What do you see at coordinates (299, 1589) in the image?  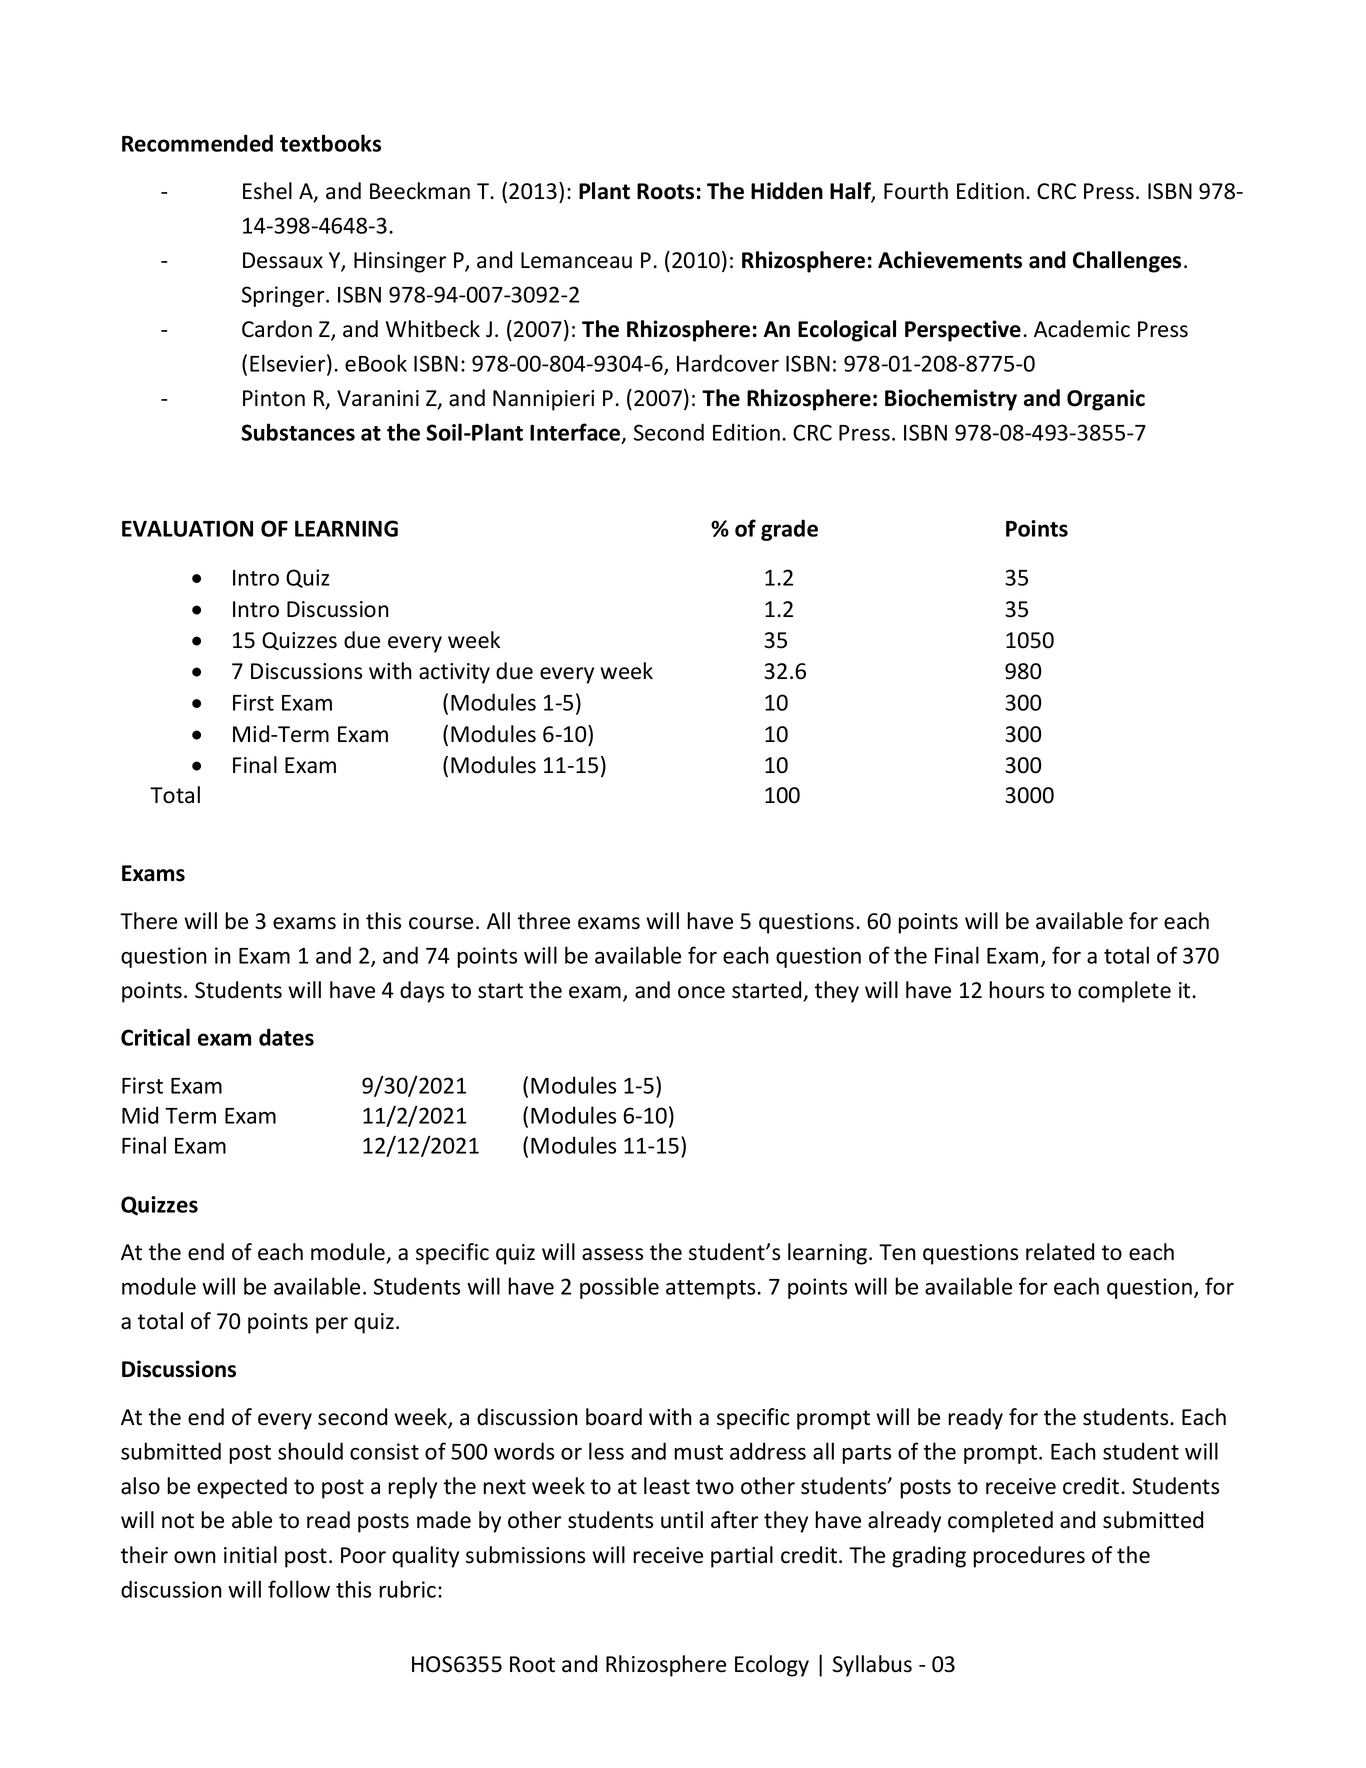 I see `follow` at bounding box center [299, 1589].
